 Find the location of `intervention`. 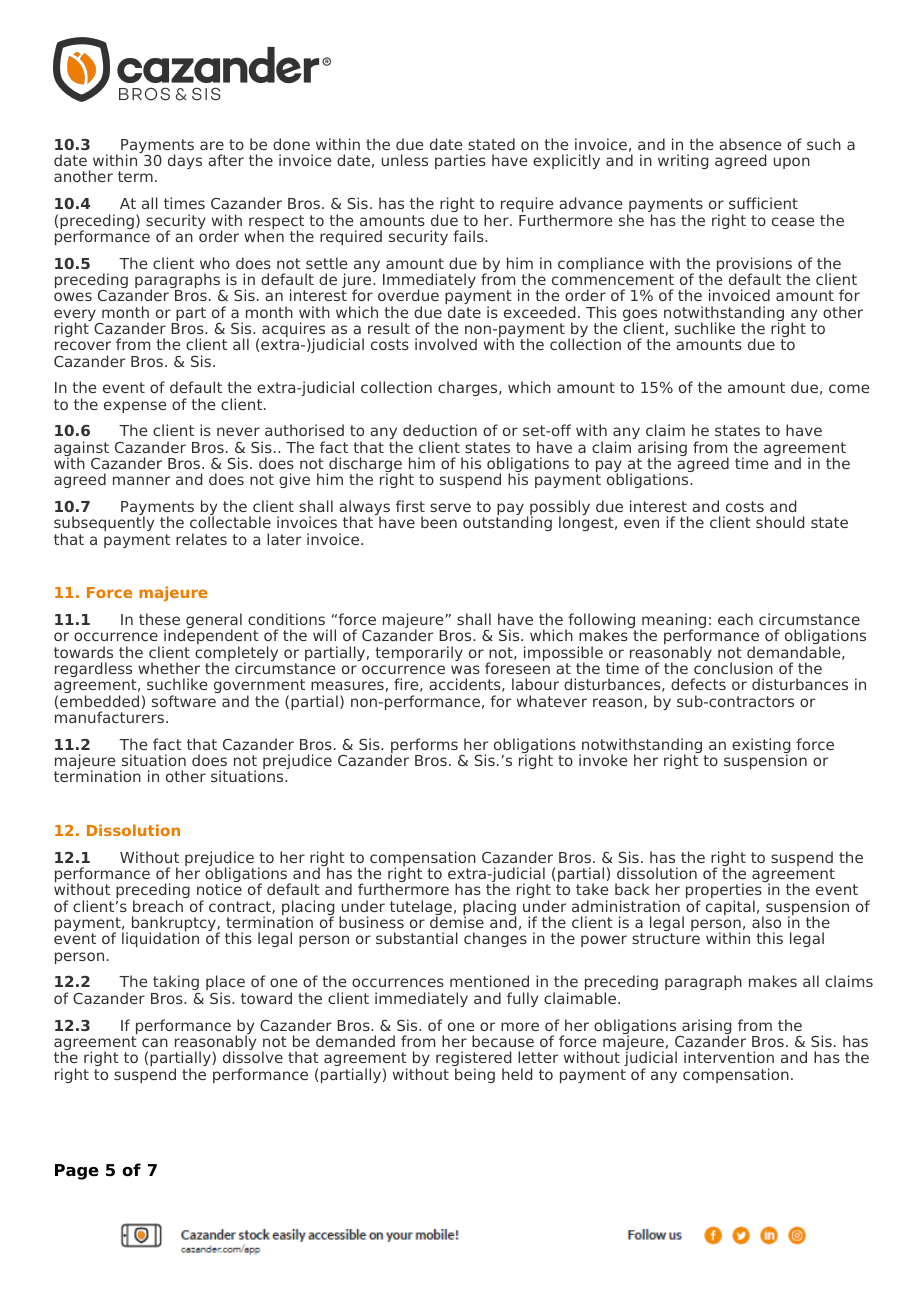

intervention is located at coordinates (729, 1057).
